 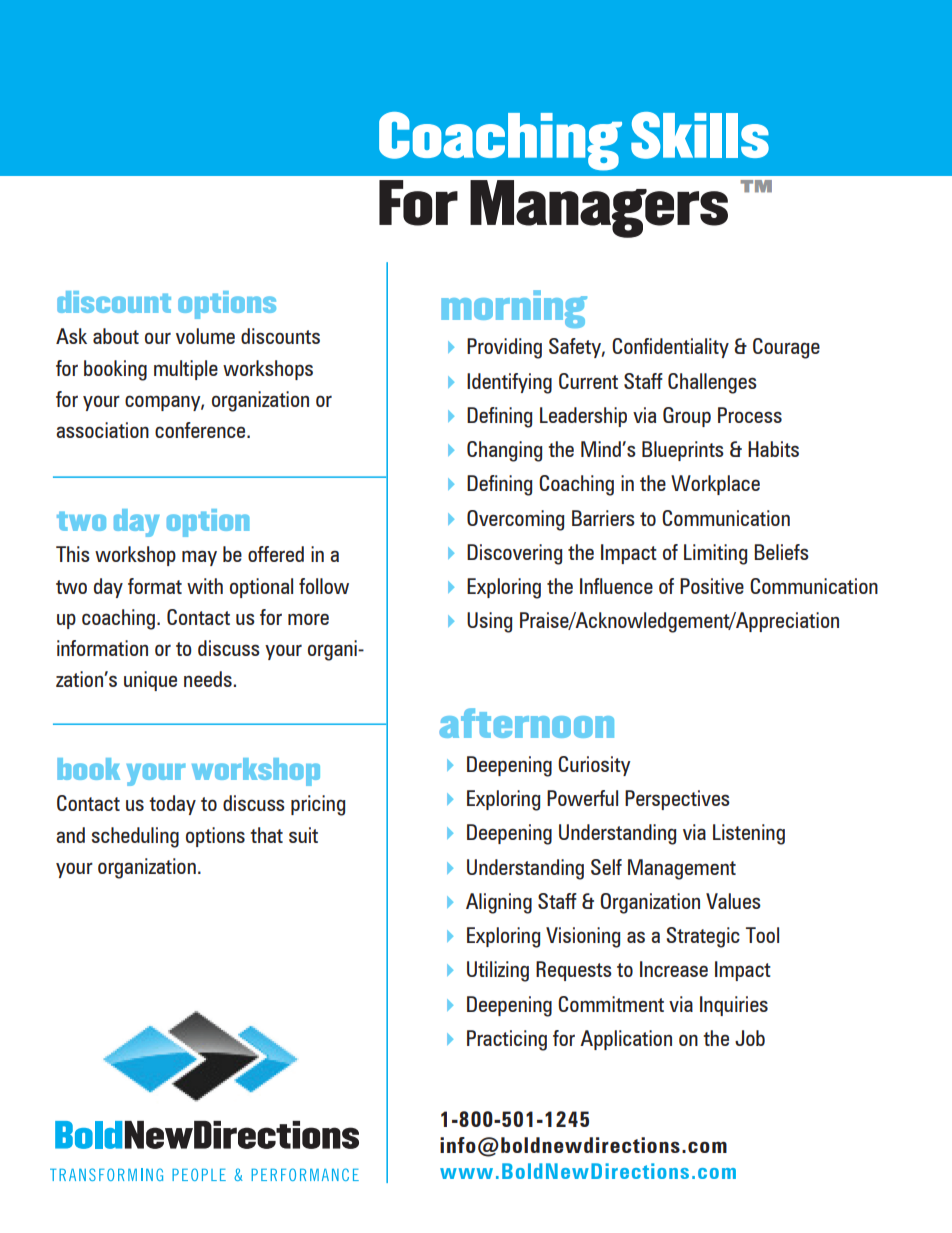 What do you see at coordinates (504, 451) in the screenshot?
I see `Changing` at bounding box center [504, 451].
